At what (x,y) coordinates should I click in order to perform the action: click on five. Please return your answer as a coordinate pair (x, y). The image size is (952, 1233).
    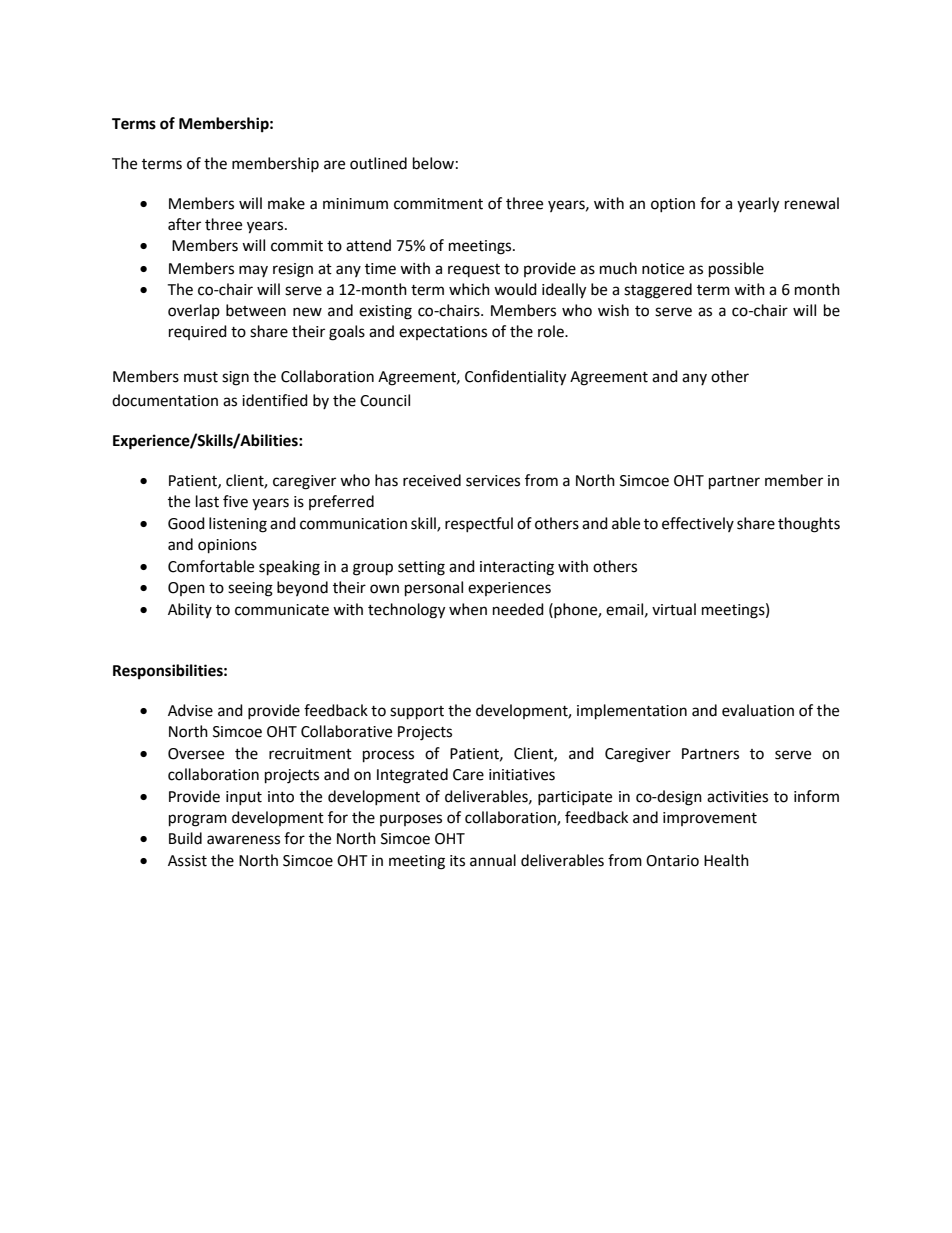
    Looking at the image, I should click on (235, 501).
